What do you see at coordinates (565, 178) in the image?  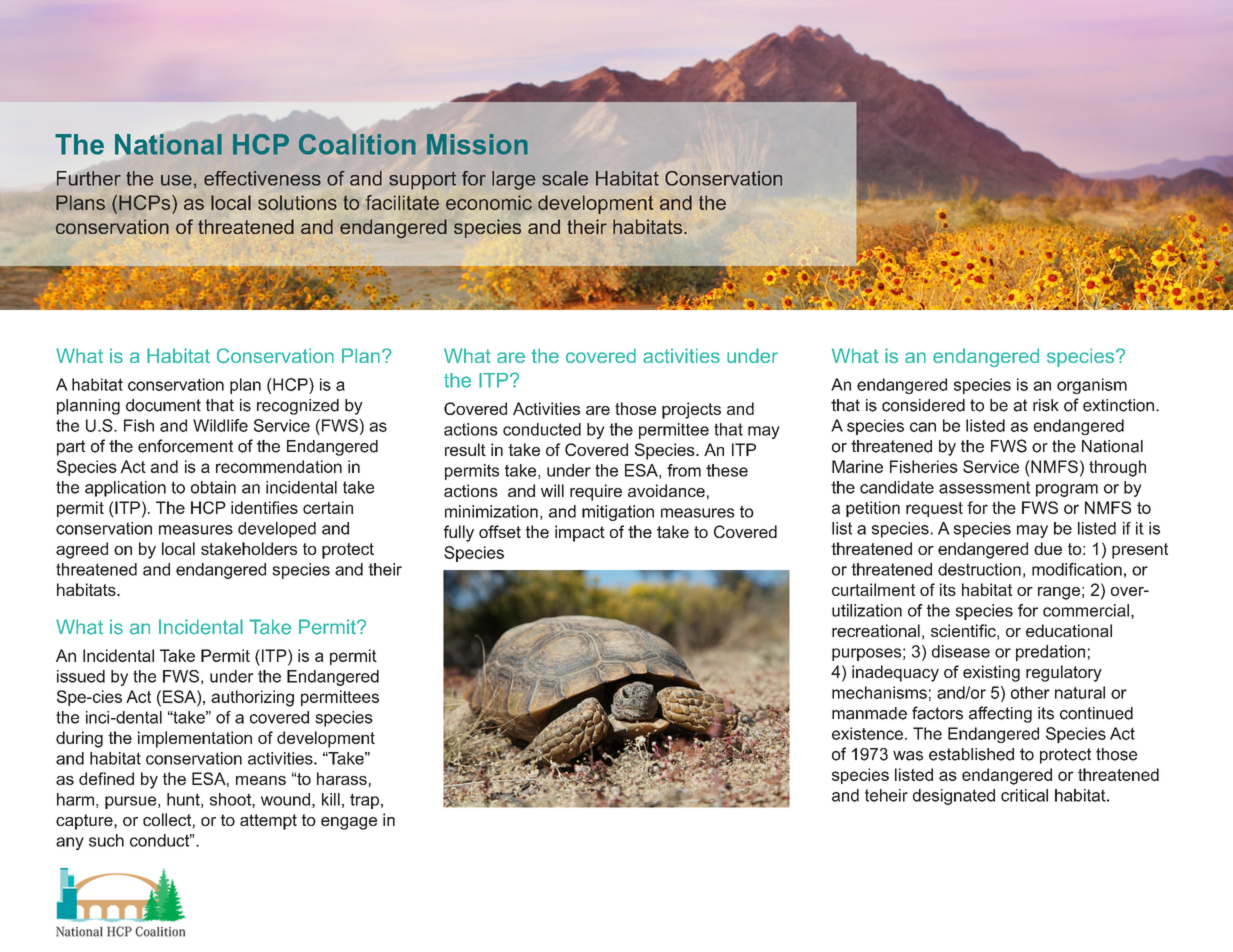 I see `scale` at bounding box center [565, 178].
